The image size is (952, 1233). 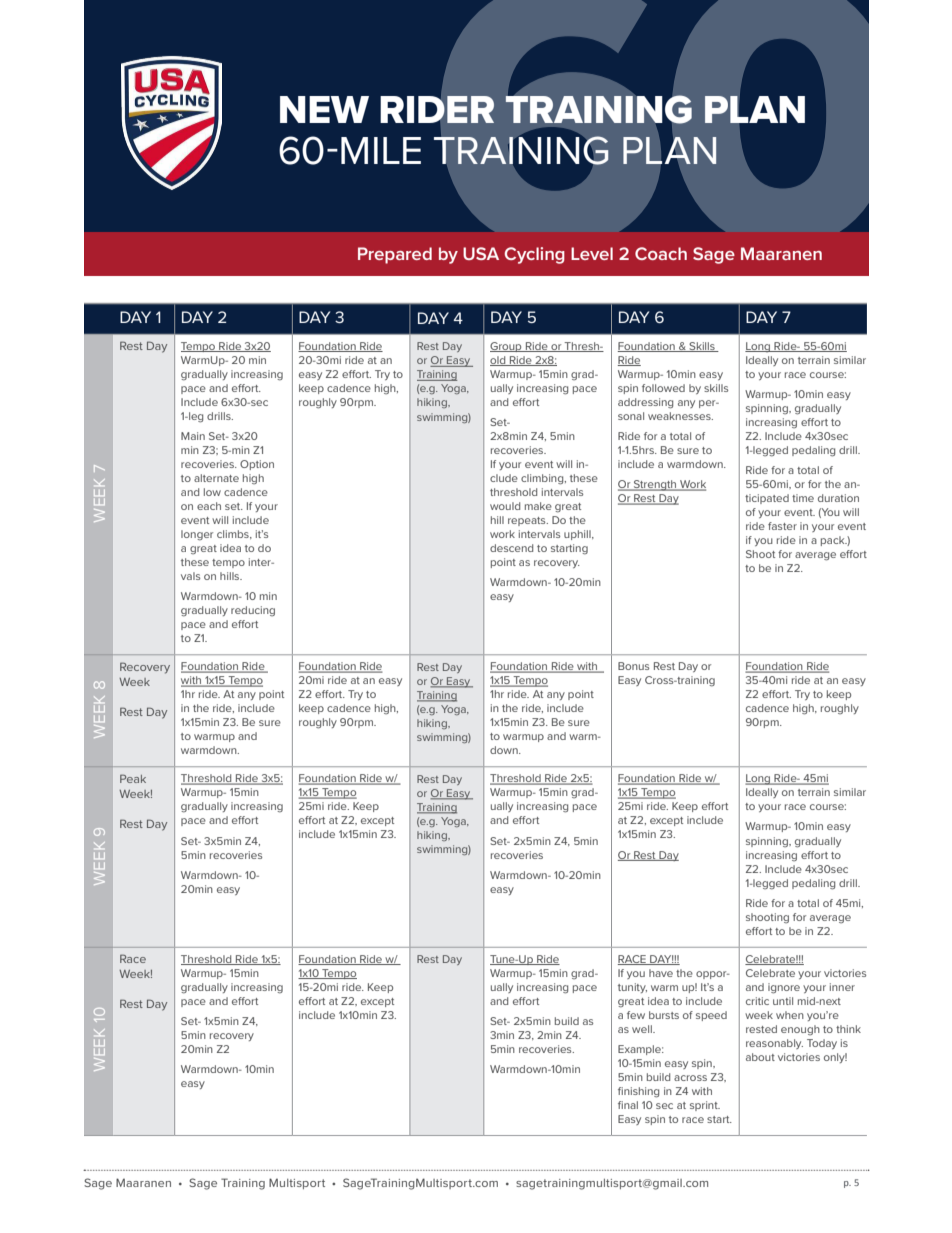 I want to click on final, so click(x=628, y=1105).
